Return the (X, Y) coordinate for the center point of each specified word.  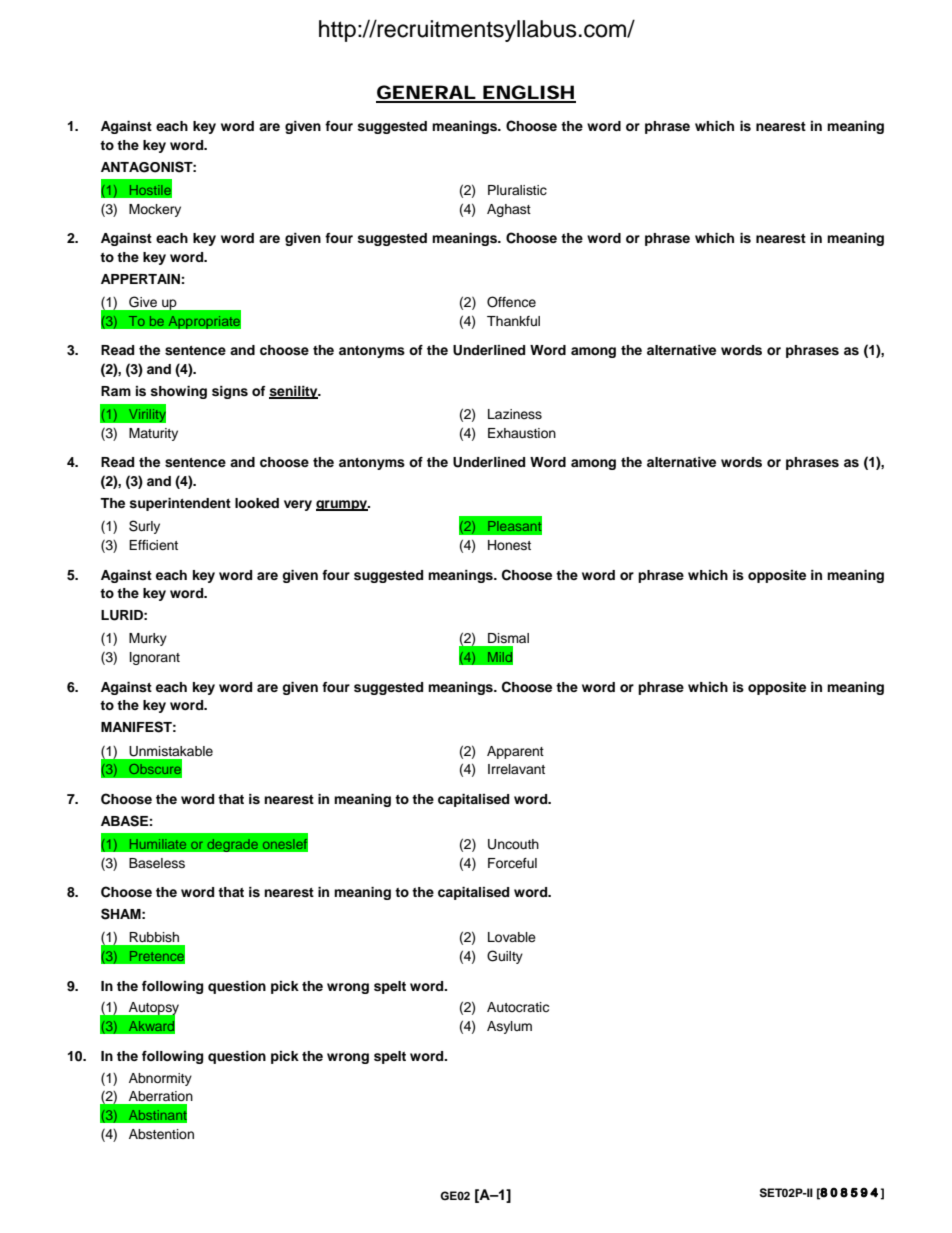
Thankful (513, 321)
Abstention (161, 1134)
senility (294, 392)
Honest (509, 545)
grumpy (343, 505)
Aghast (509, 210)
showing (178, 392)
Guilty (505, 957)
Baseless (157, 863)
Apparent (515, 752)
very (298, 505)
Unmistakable (171, 751)
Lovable (512, 937)
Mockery (155, 210)
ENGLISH (528, 93)
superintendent (180, 504)
